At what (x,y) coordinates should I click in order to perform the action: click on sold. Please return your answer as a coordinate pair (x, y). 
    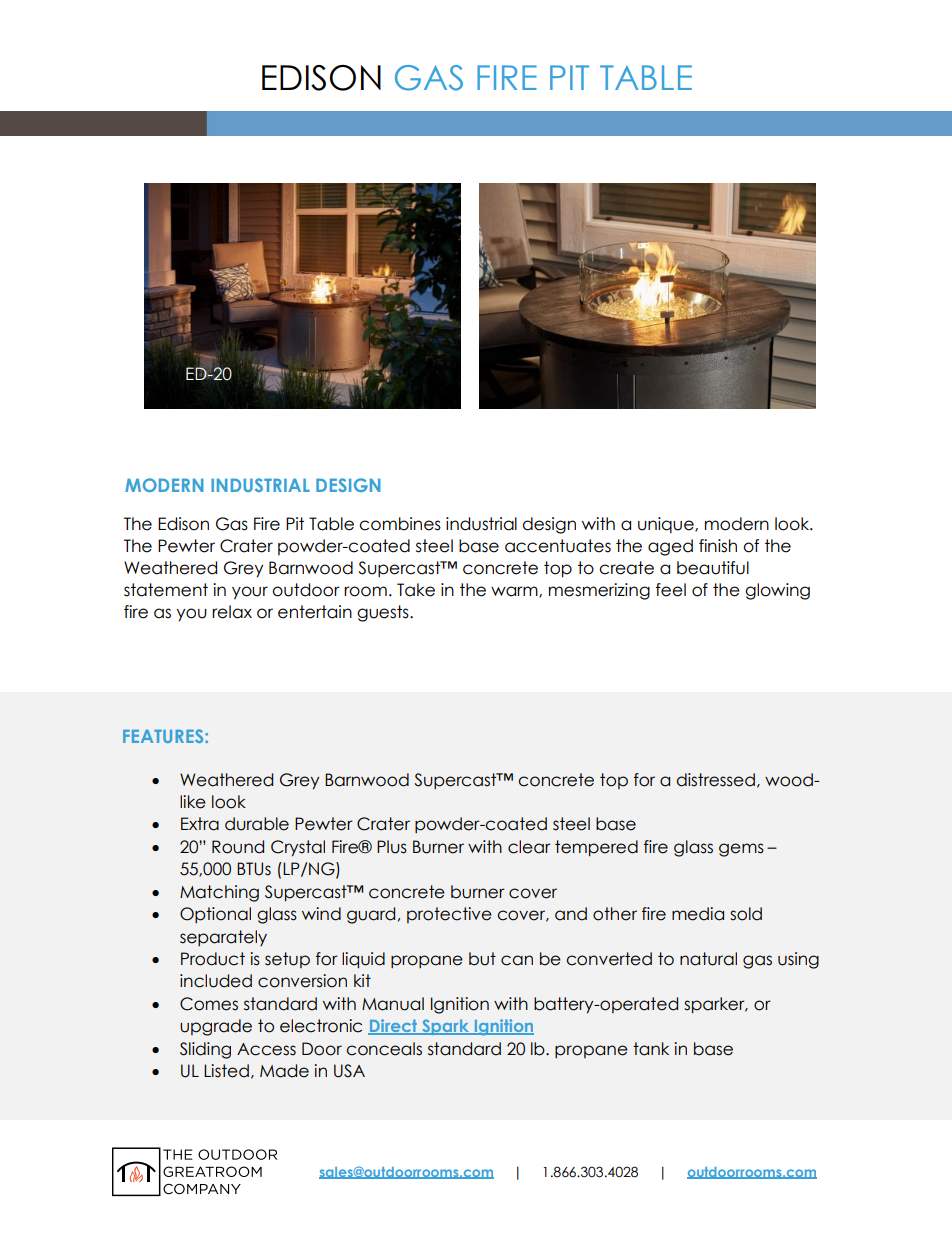
    Looking at the image, I should click on (746, 914).
